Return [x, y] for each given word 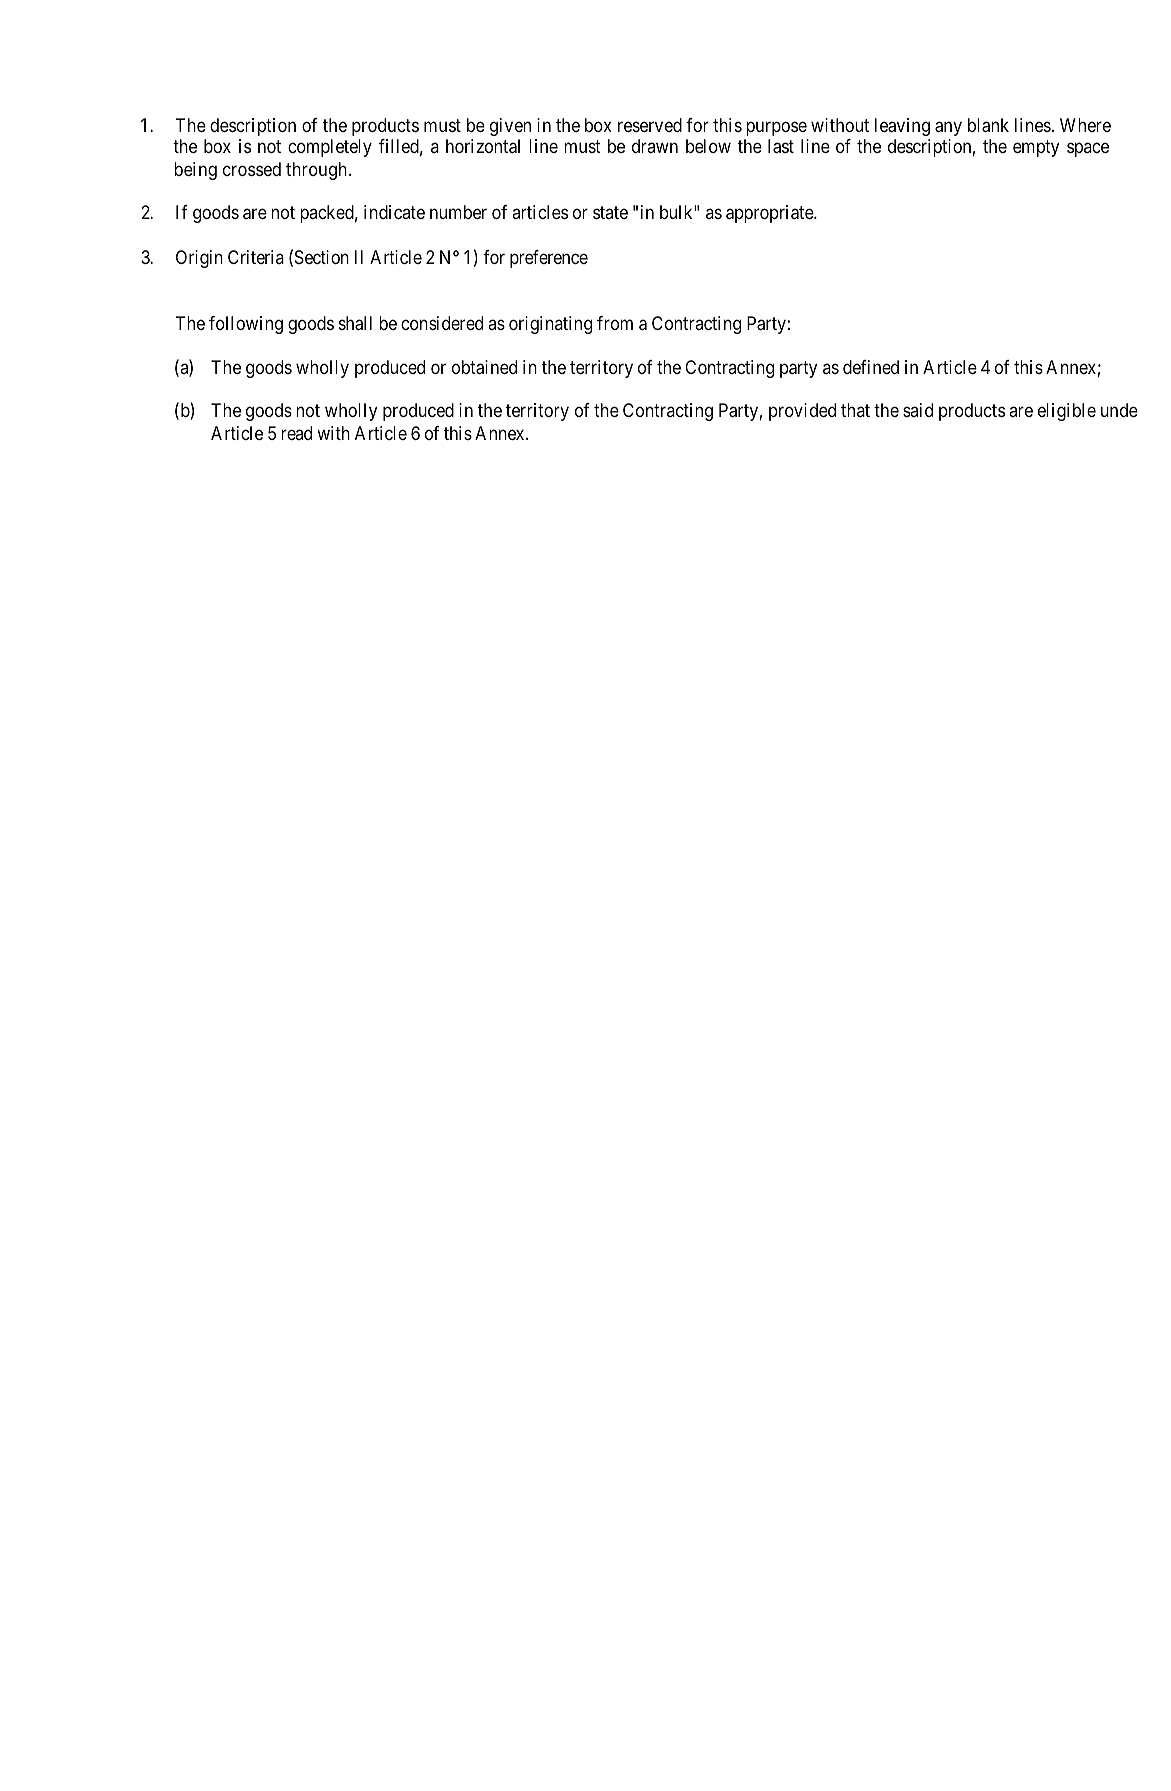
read [296, 433]
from [615, 323]
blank [988, 125]
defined [871, 367]
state [610, 212]
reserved [650, 125]
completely [330, 148]
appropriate [770, 214]
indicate [394, 212]
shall [355, 323]
